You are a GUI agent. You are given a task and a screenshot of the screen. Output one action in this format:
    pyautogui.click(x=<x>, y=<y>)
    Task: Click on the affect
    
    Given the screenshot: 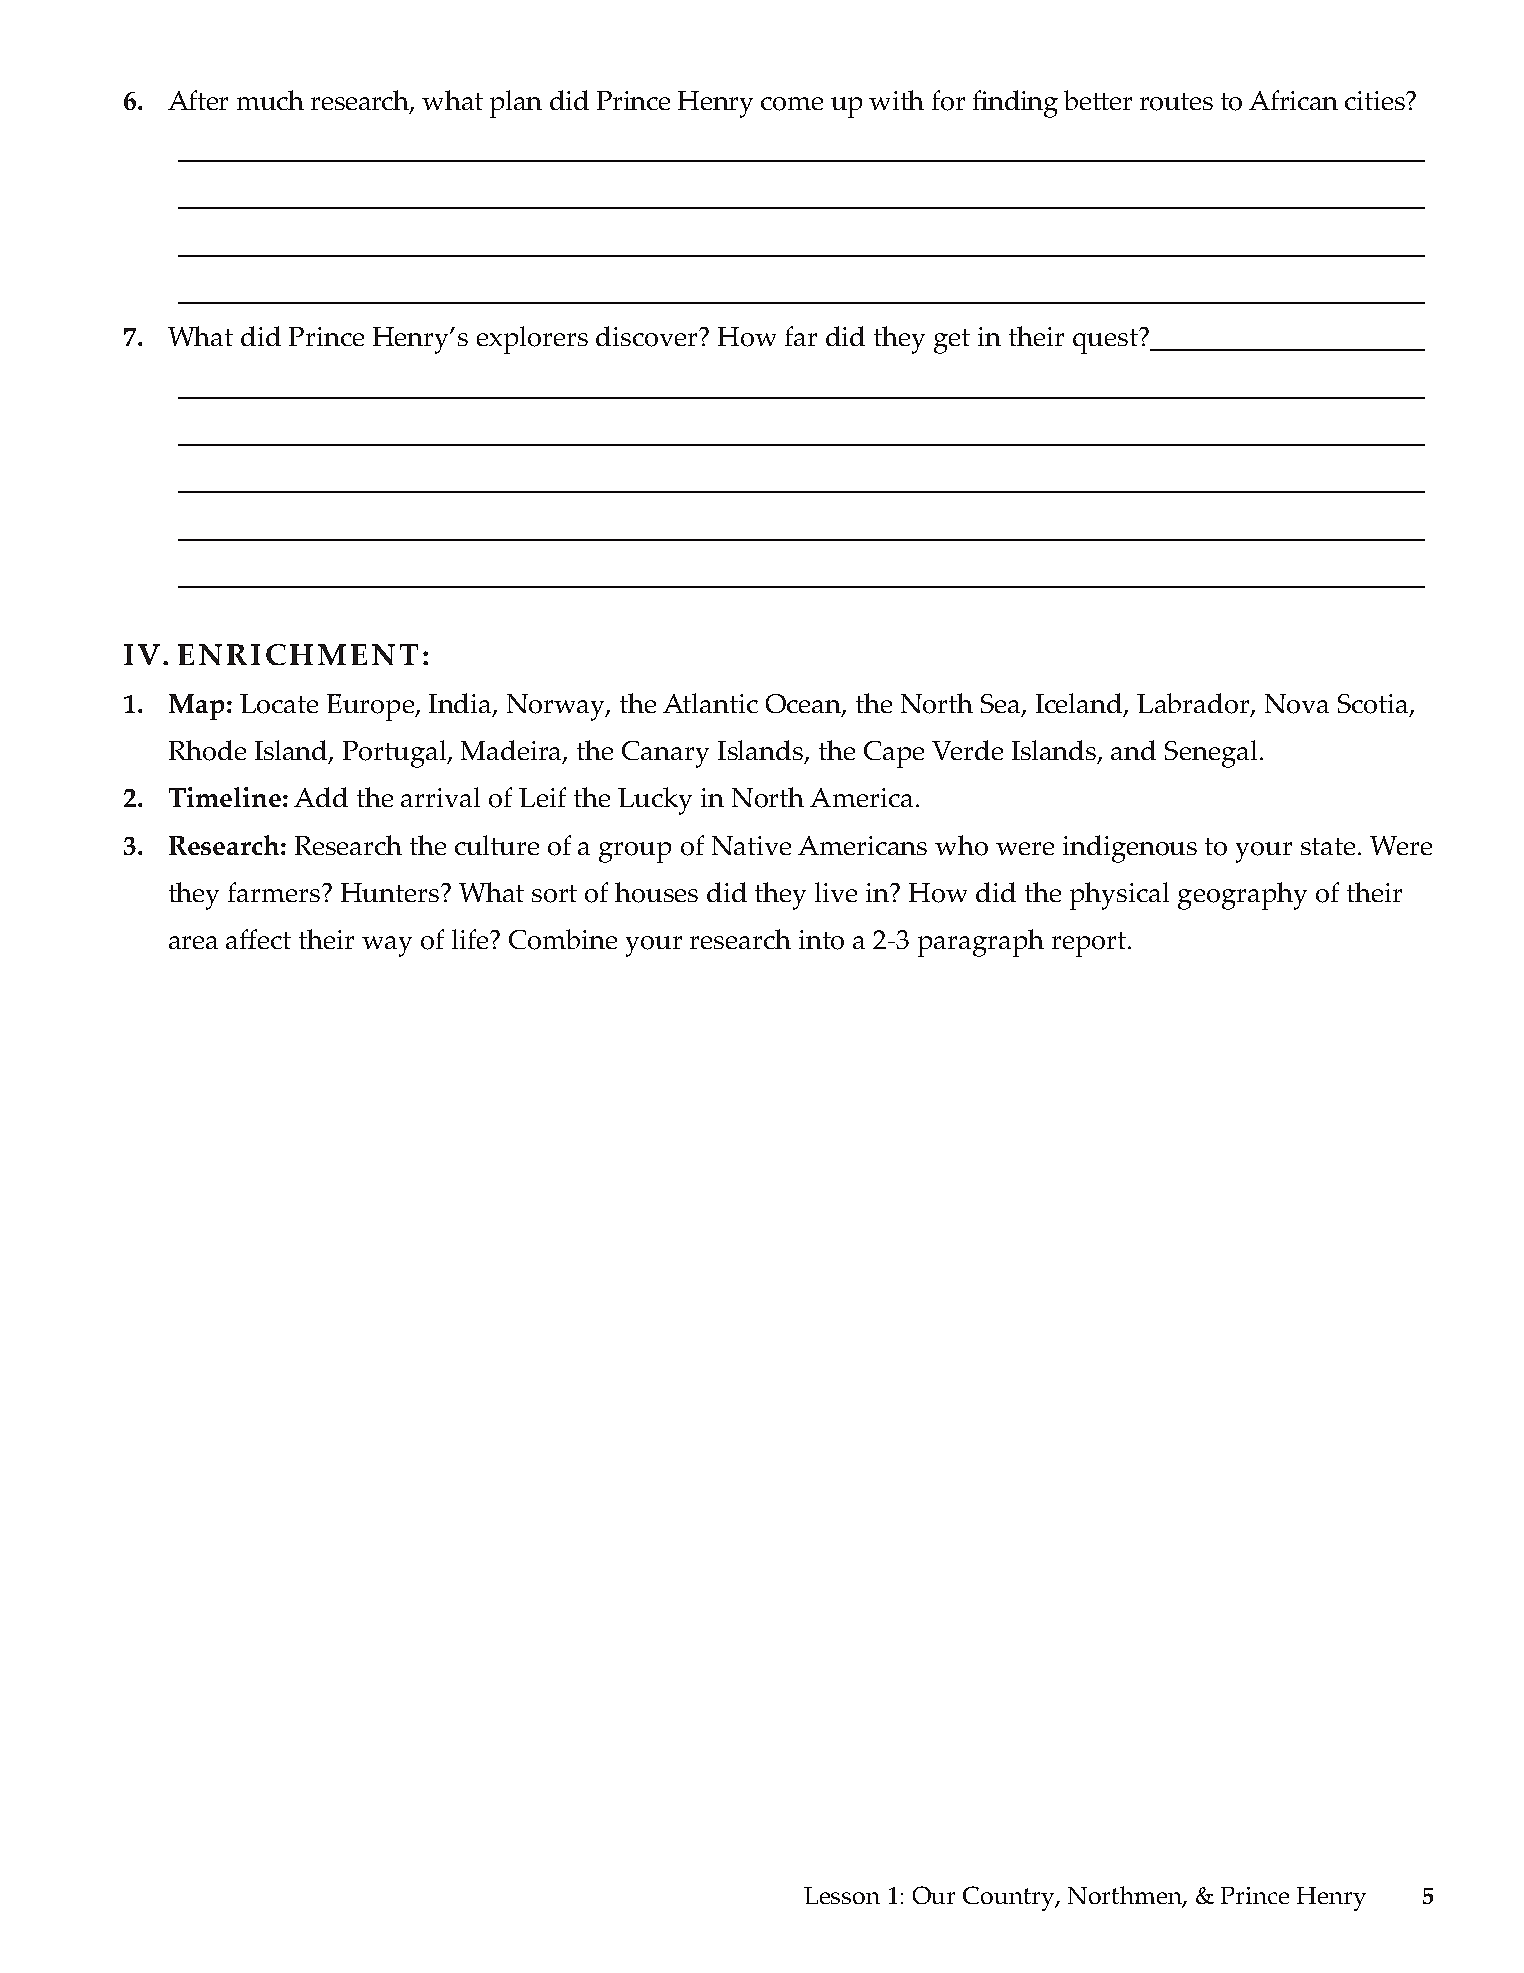 What is the action you would take?
    pyautogui.click(x=258, y=939)
